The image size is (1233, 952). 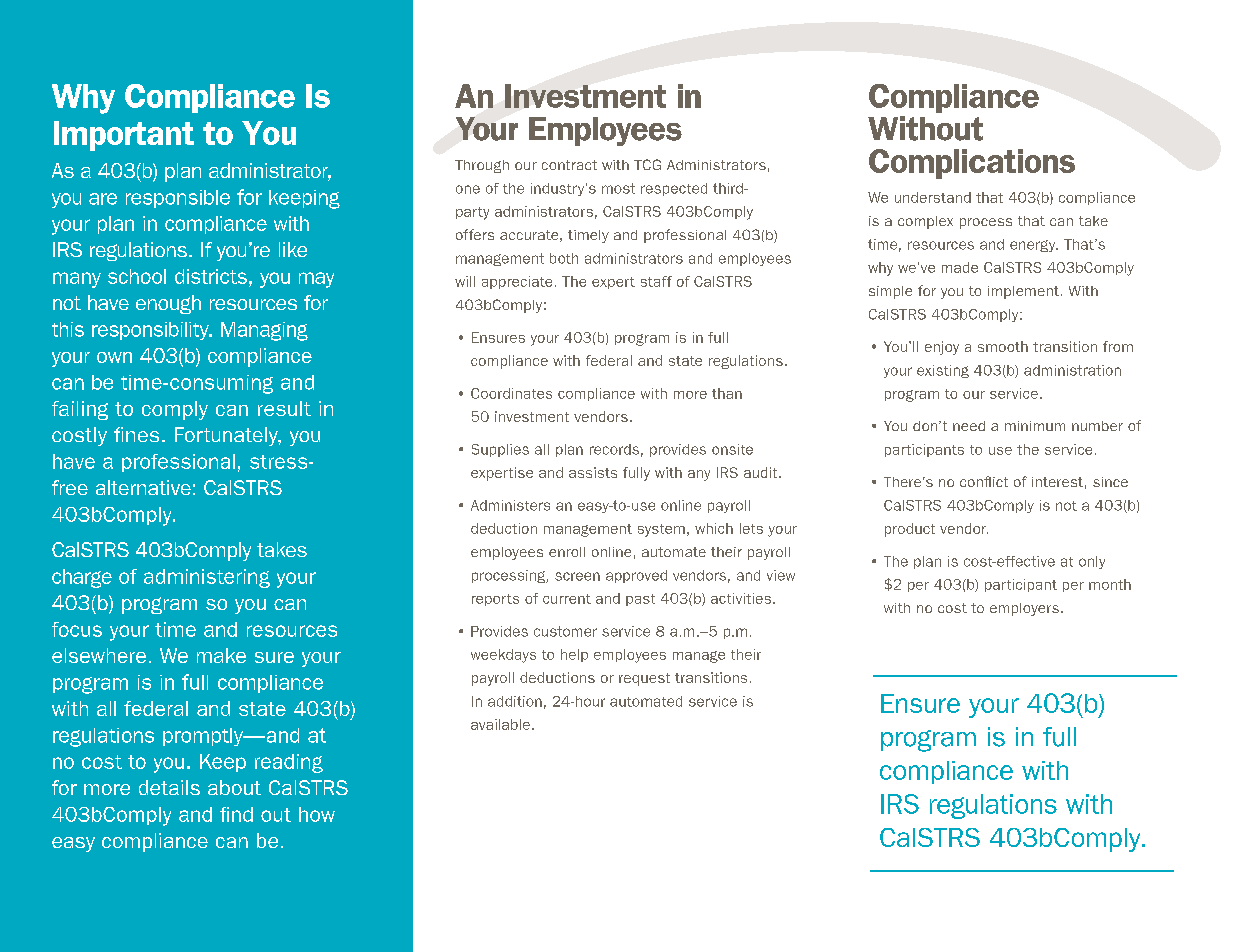 I want to click on contract, so click(x=569, y=165).
